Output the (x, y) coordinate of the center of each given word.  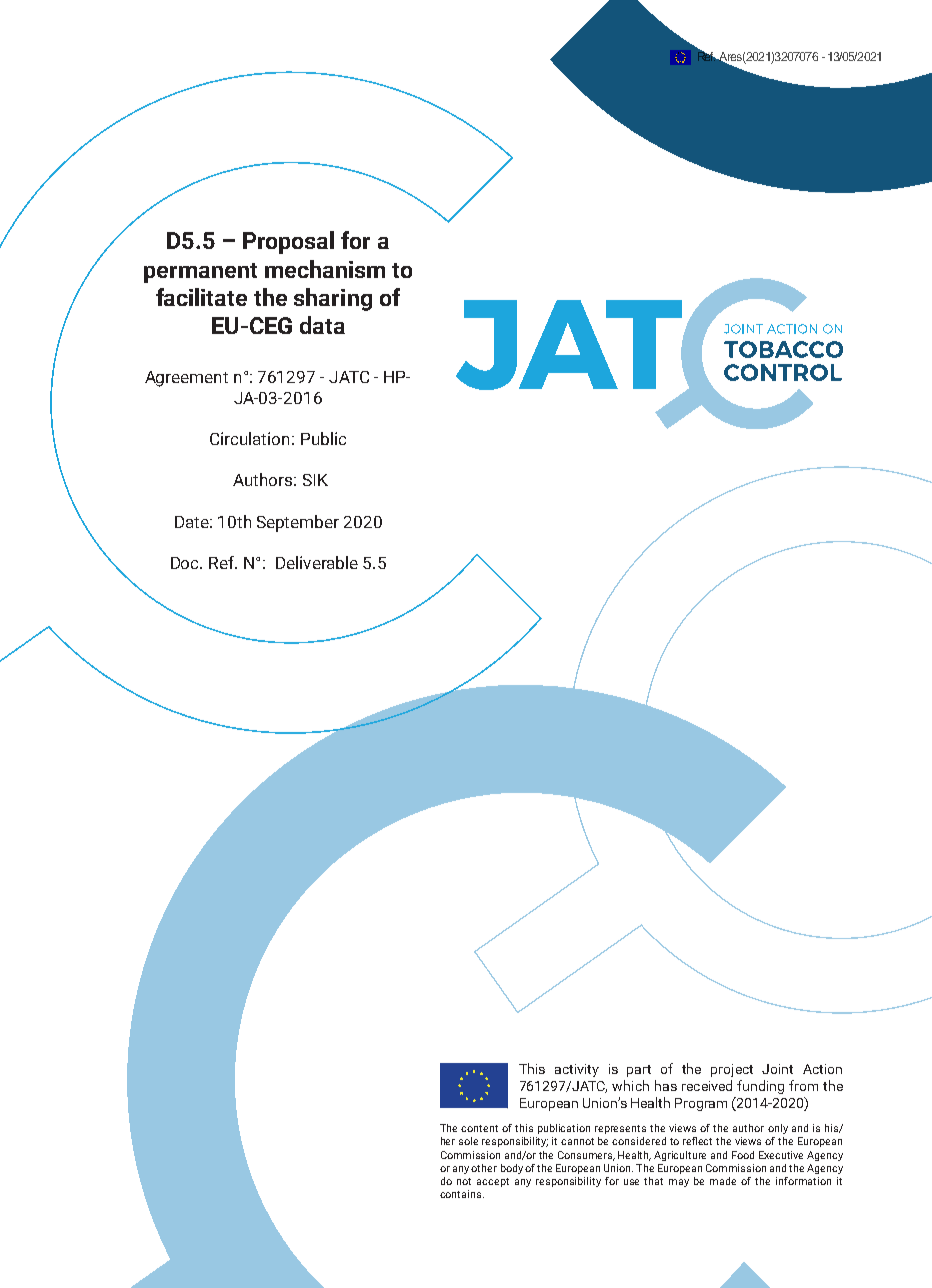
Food (743, 1155)
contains (462, 1194)
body (512, 1169)
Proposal (288, 242)
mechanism (325, 269)
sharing (333, 299)
